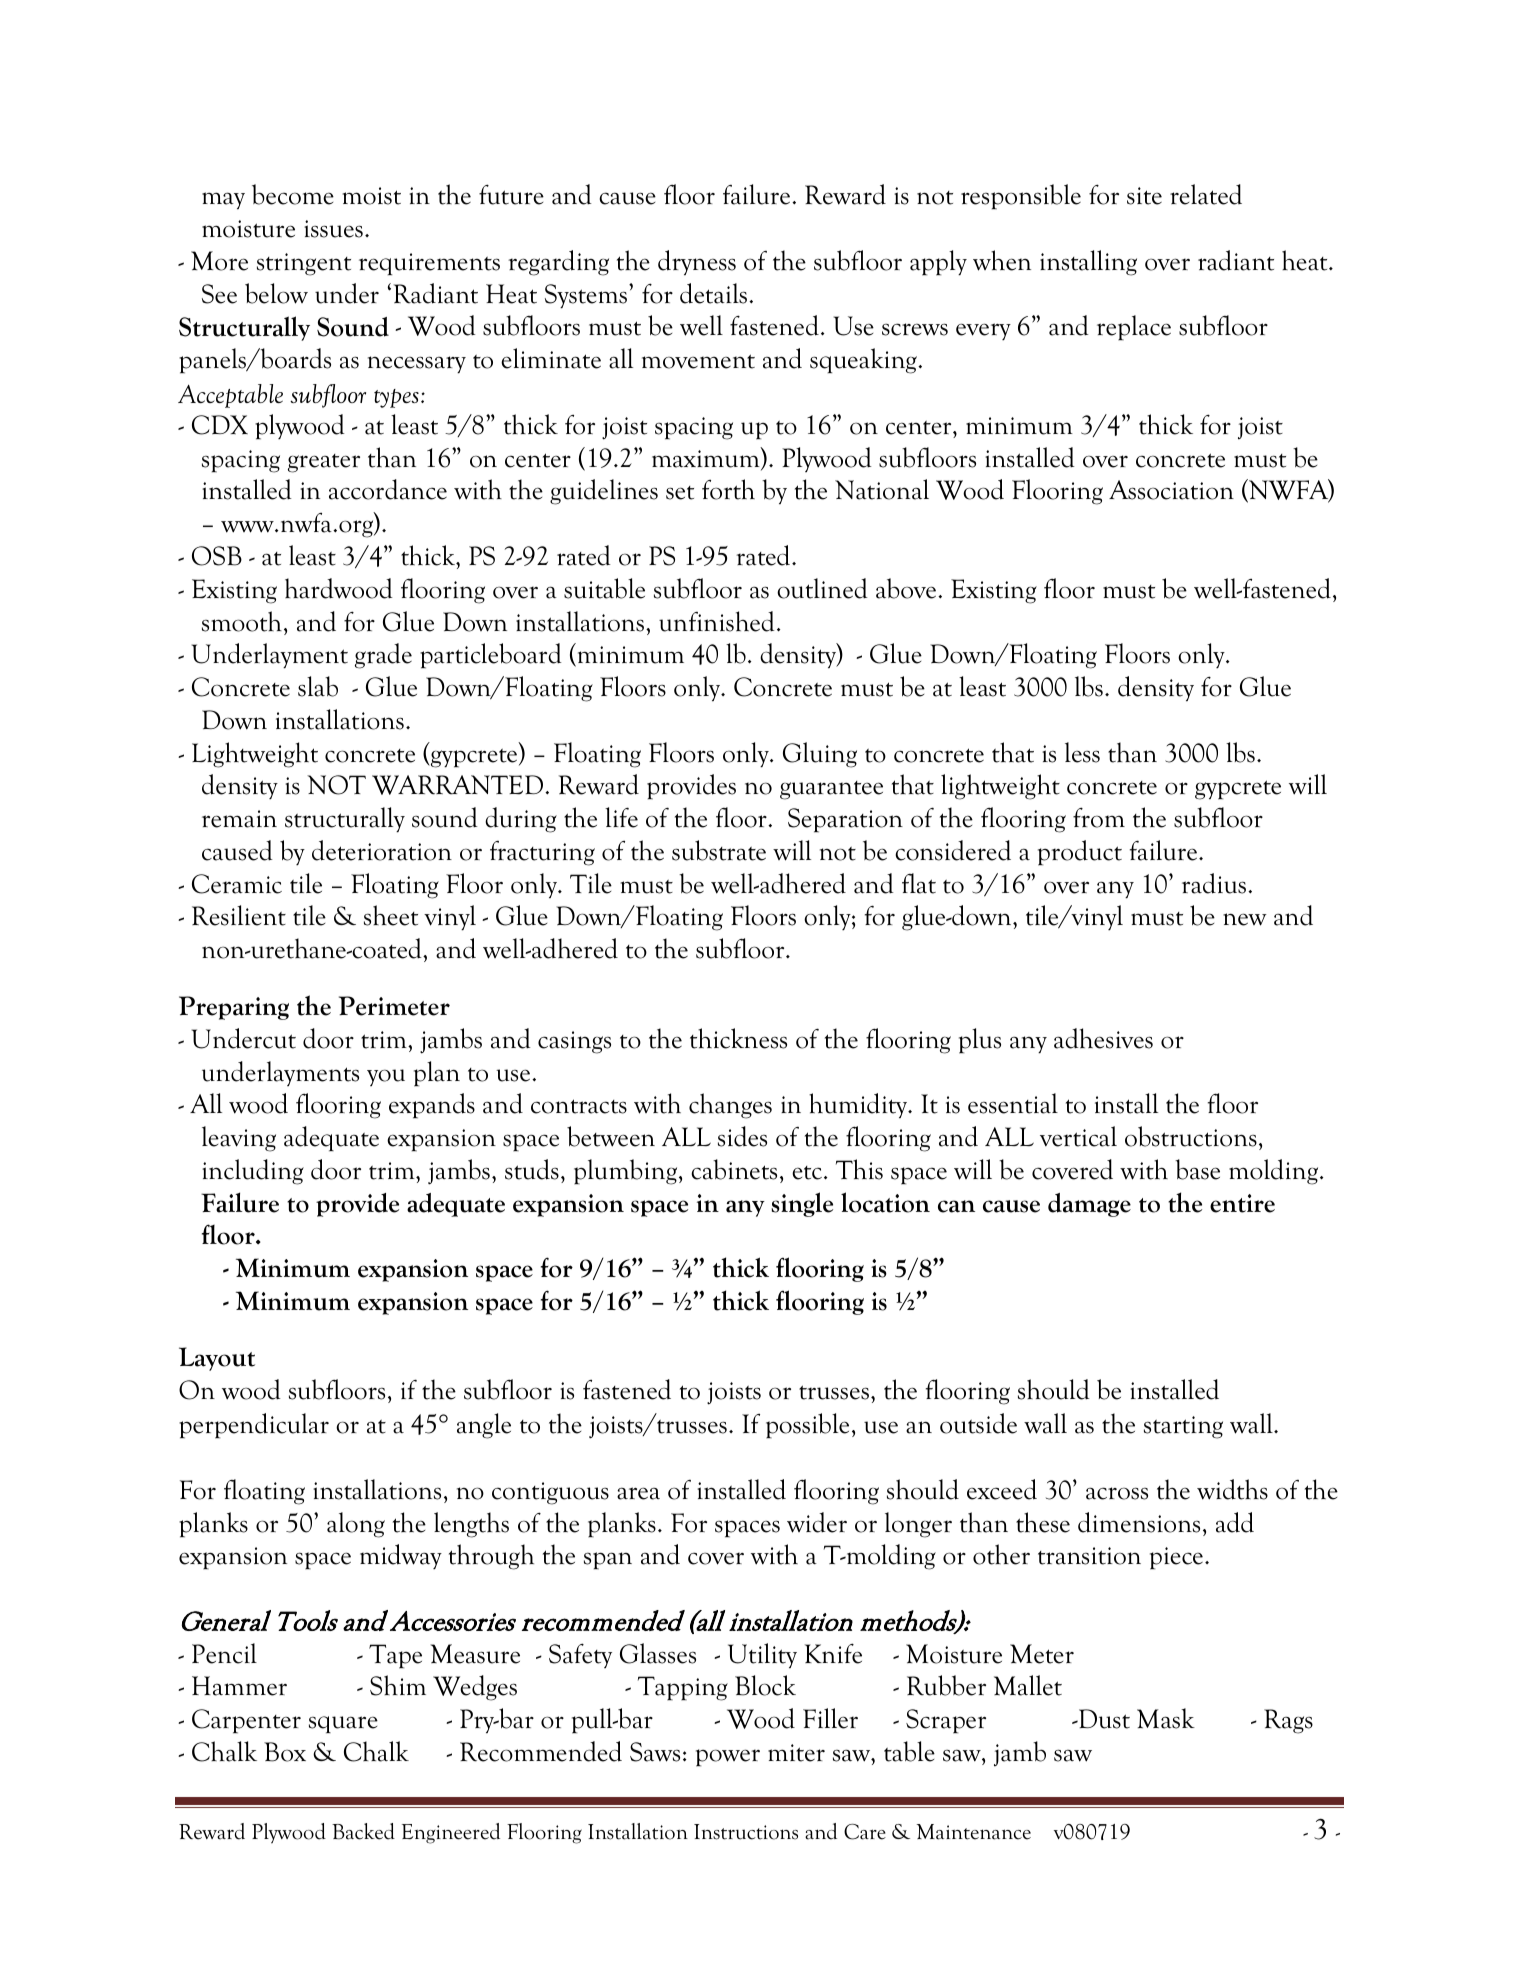 Image resolution: width=1519 pixels, height=1966 pixels. What do you see at coordinates (1166, 1718) in the screenshot?
I see `Mask` at bounding box center [1166, 1718].
